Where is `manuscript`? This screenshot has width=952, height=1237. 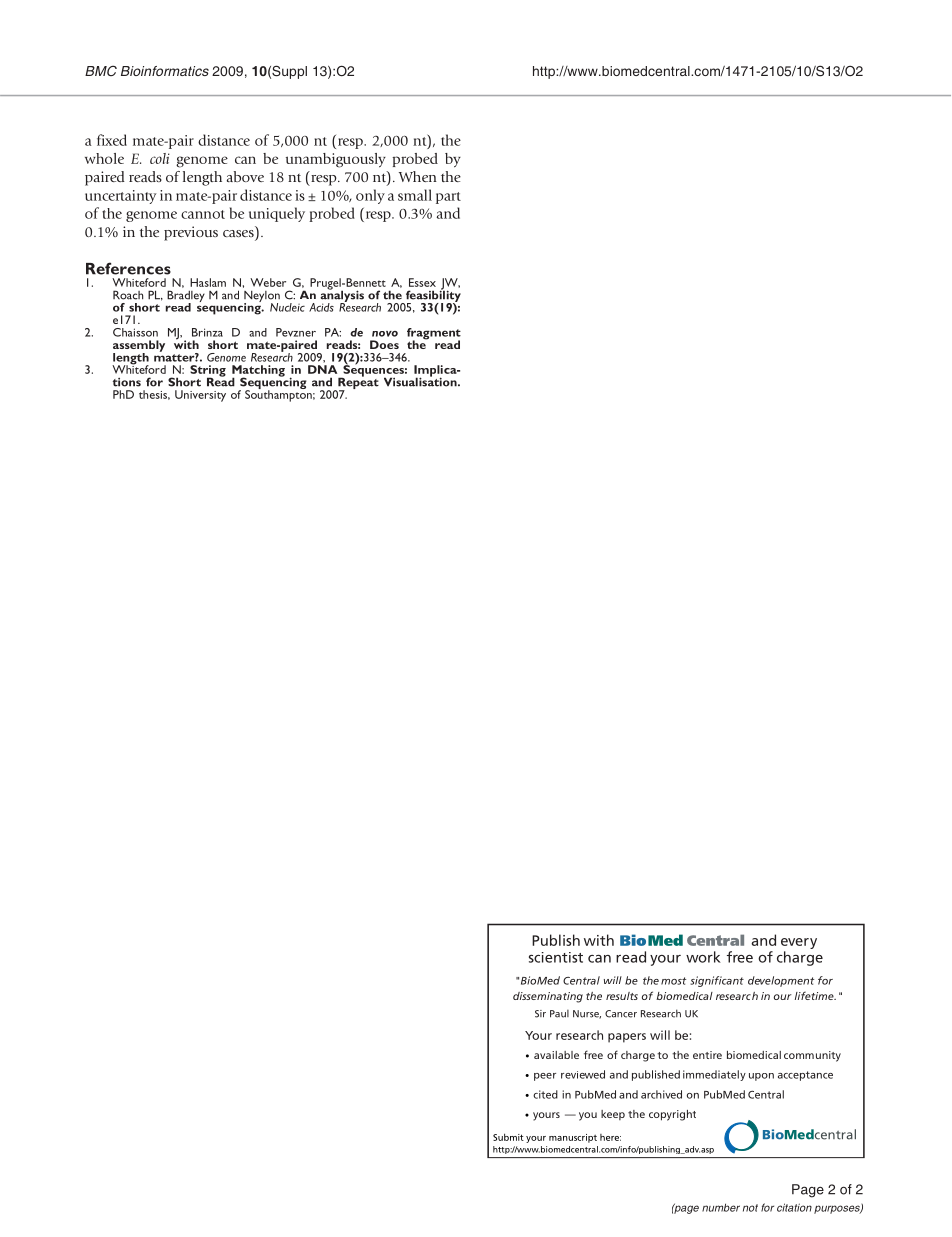
manuscript is located at coordinates (573, 1138).
